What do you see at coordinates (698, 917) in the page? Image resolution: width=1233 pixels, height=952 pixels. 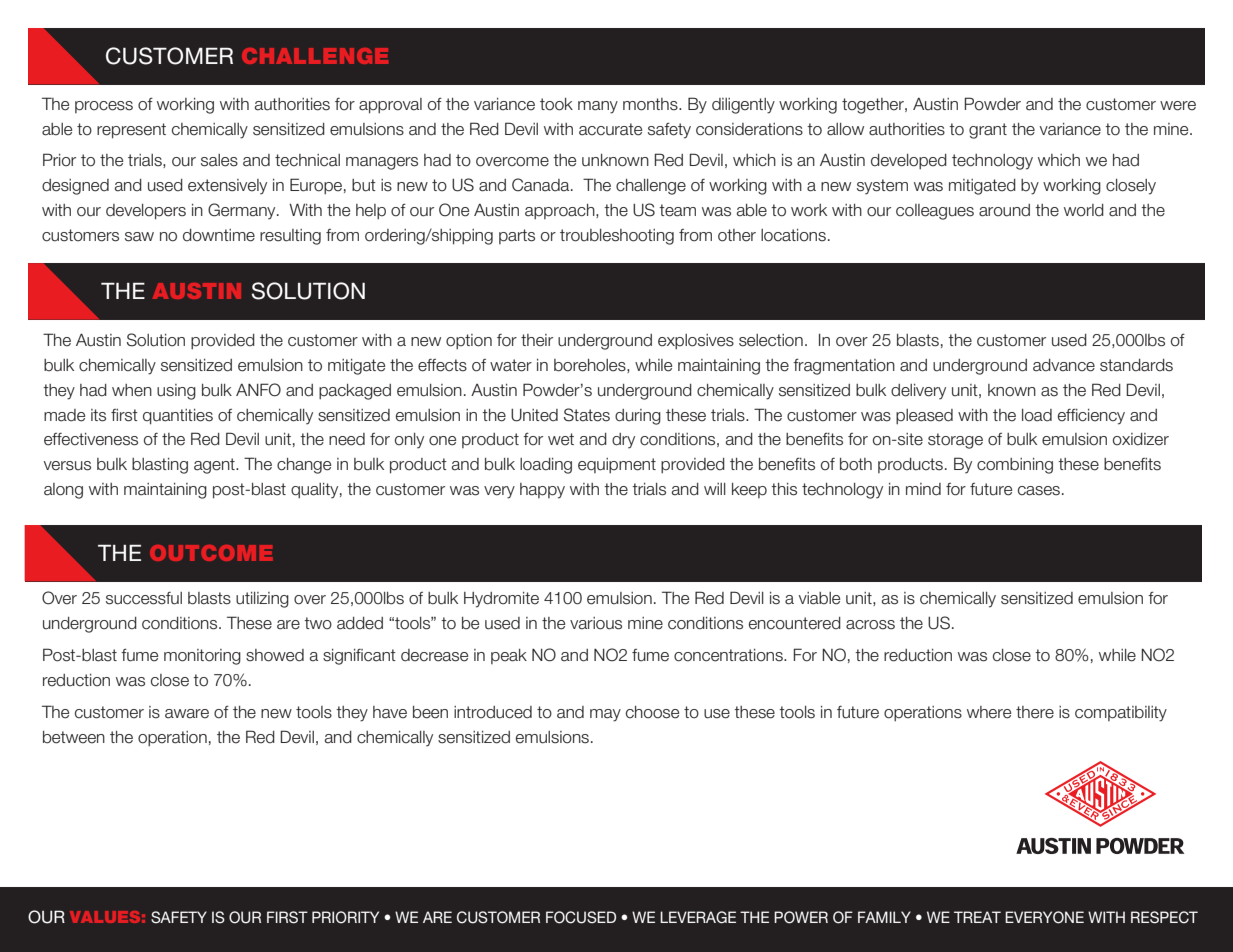 I see `LEVERAGE` at bounding box center [698, 917].
